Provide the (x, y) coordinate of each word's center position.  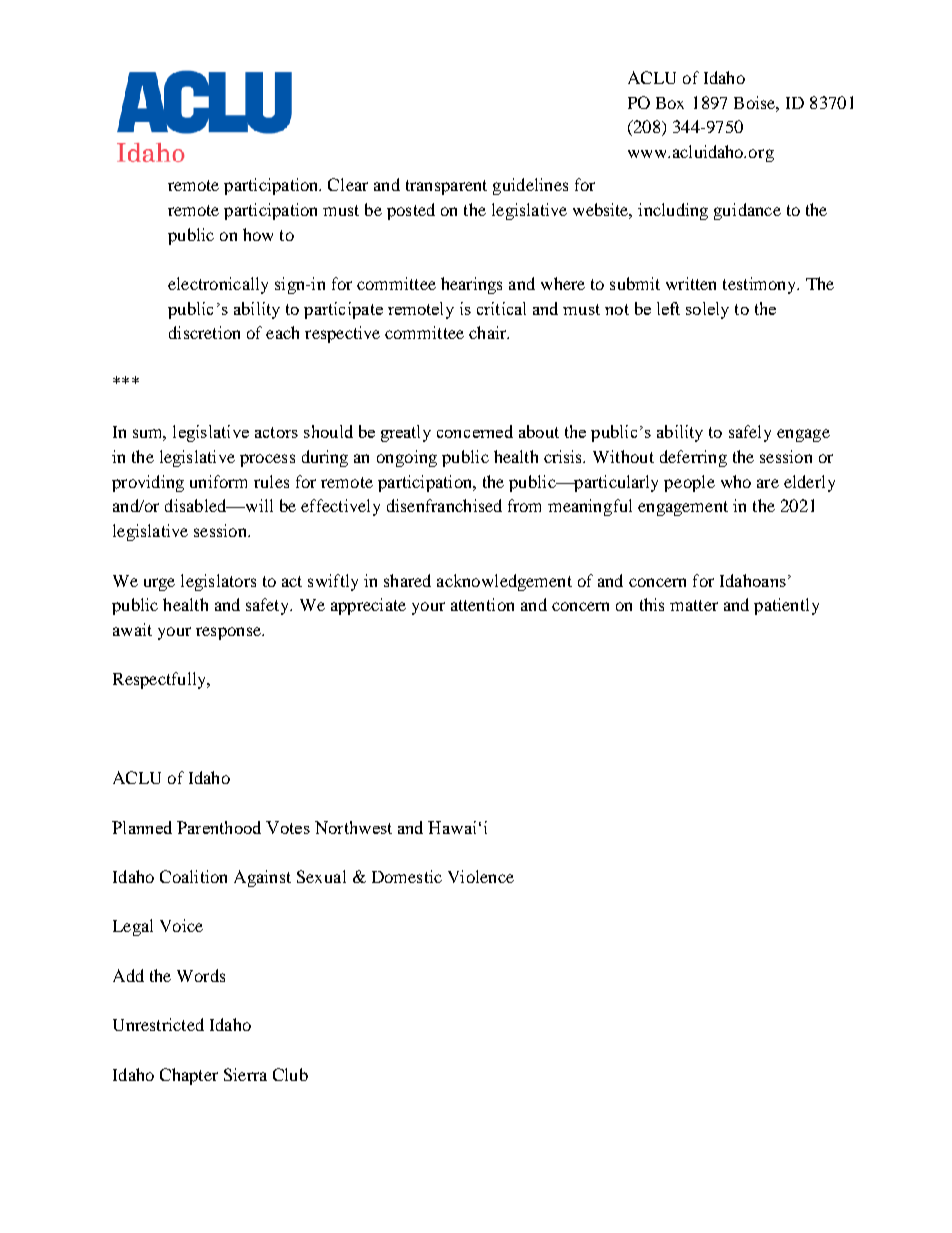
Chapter (189, 1076)
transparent (446, 187)
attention (482, 604)
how (258, 234)
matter (694, 605)
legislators (218, 582)
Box (670, 103)
